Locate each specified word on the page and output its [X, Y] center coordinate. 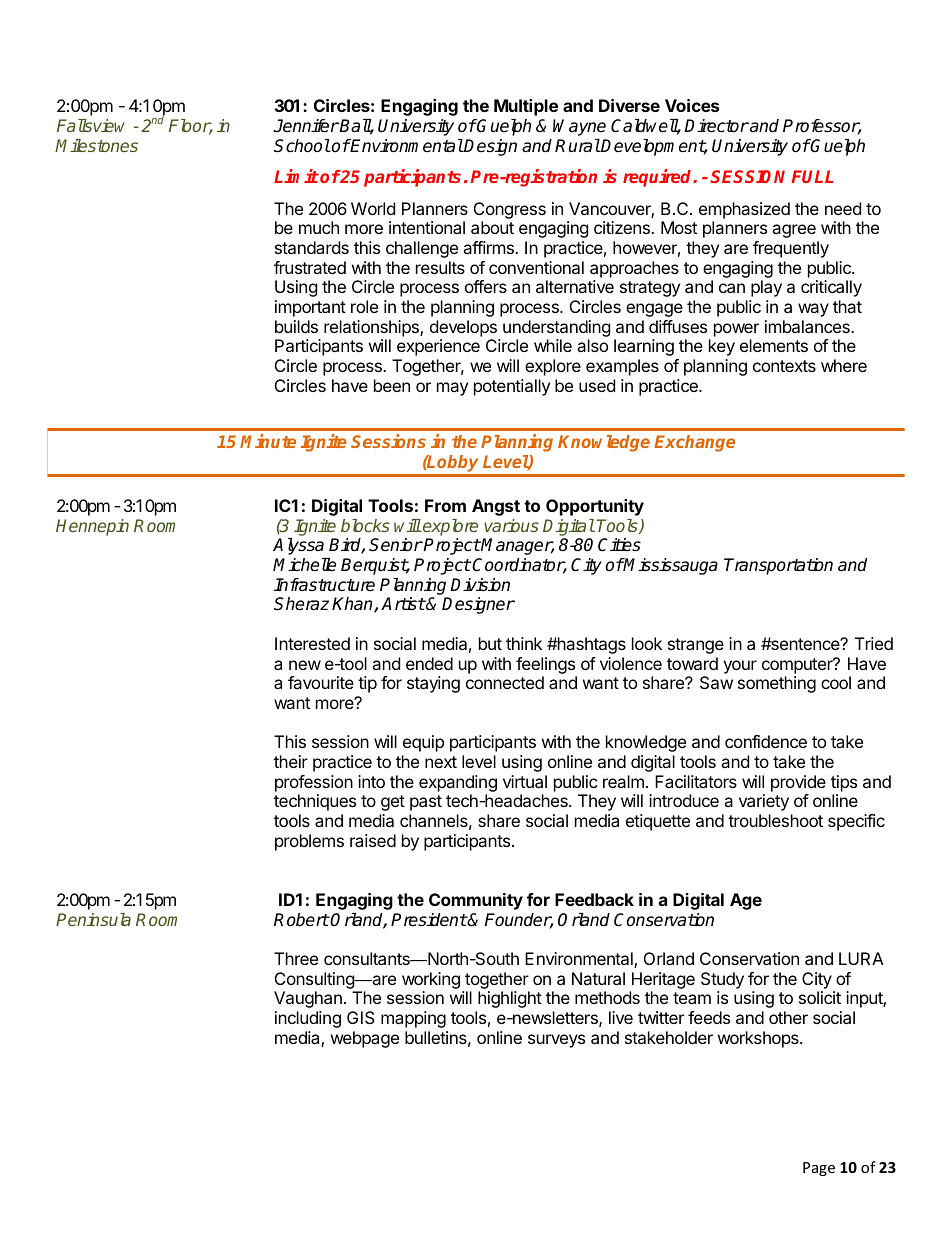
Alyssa [298, 546]
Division [480, 585]
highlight [510, 999]
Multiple [526, 107]
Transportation [778, 566]
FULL [812, 176]
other [788, 1017]
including [308, 1019]
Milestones [96, 145]
